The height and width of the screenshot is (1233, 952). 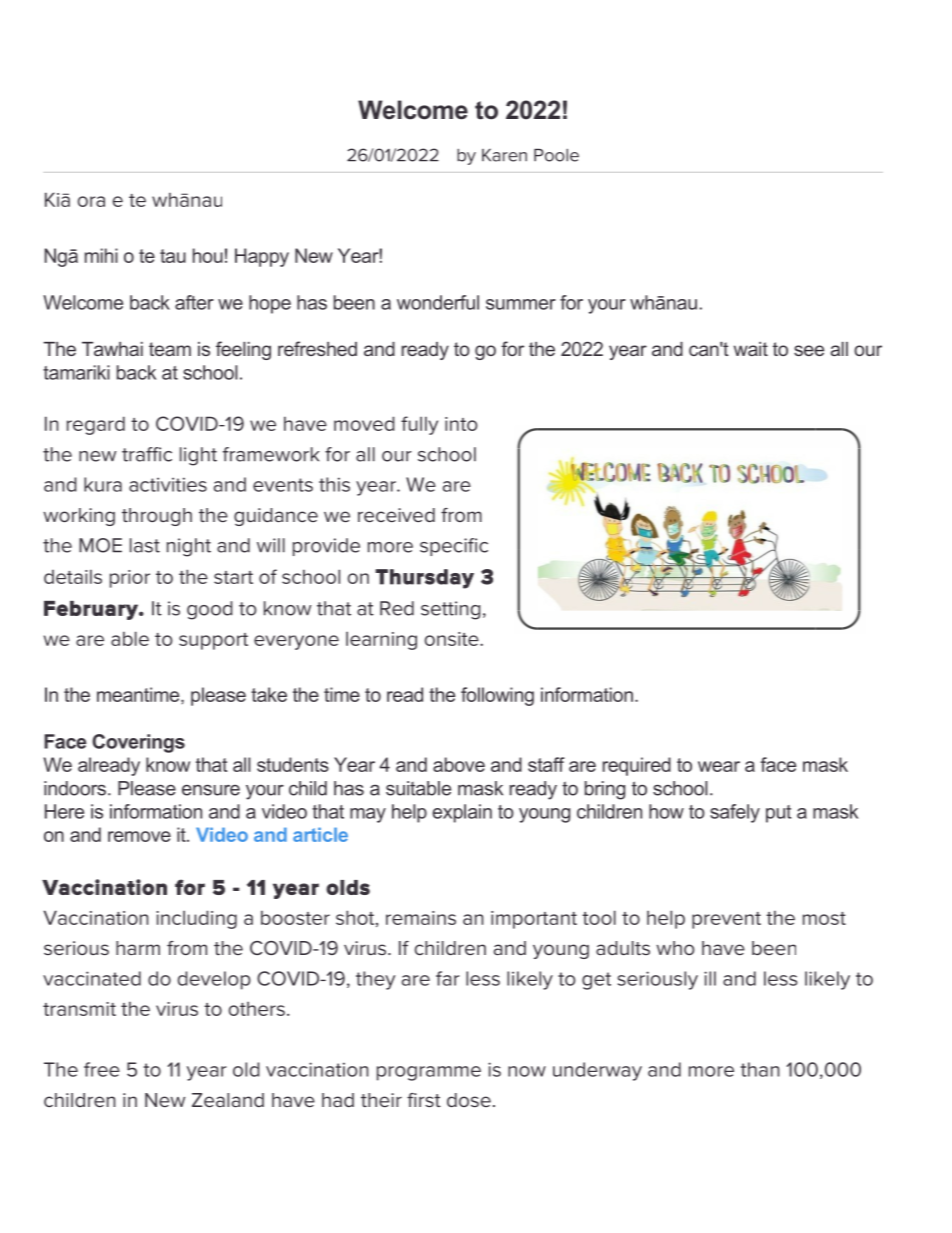 What do you see at coordinates (719, 766) in the screenshot?
I see `wear` at bounding box center [719, 766].
